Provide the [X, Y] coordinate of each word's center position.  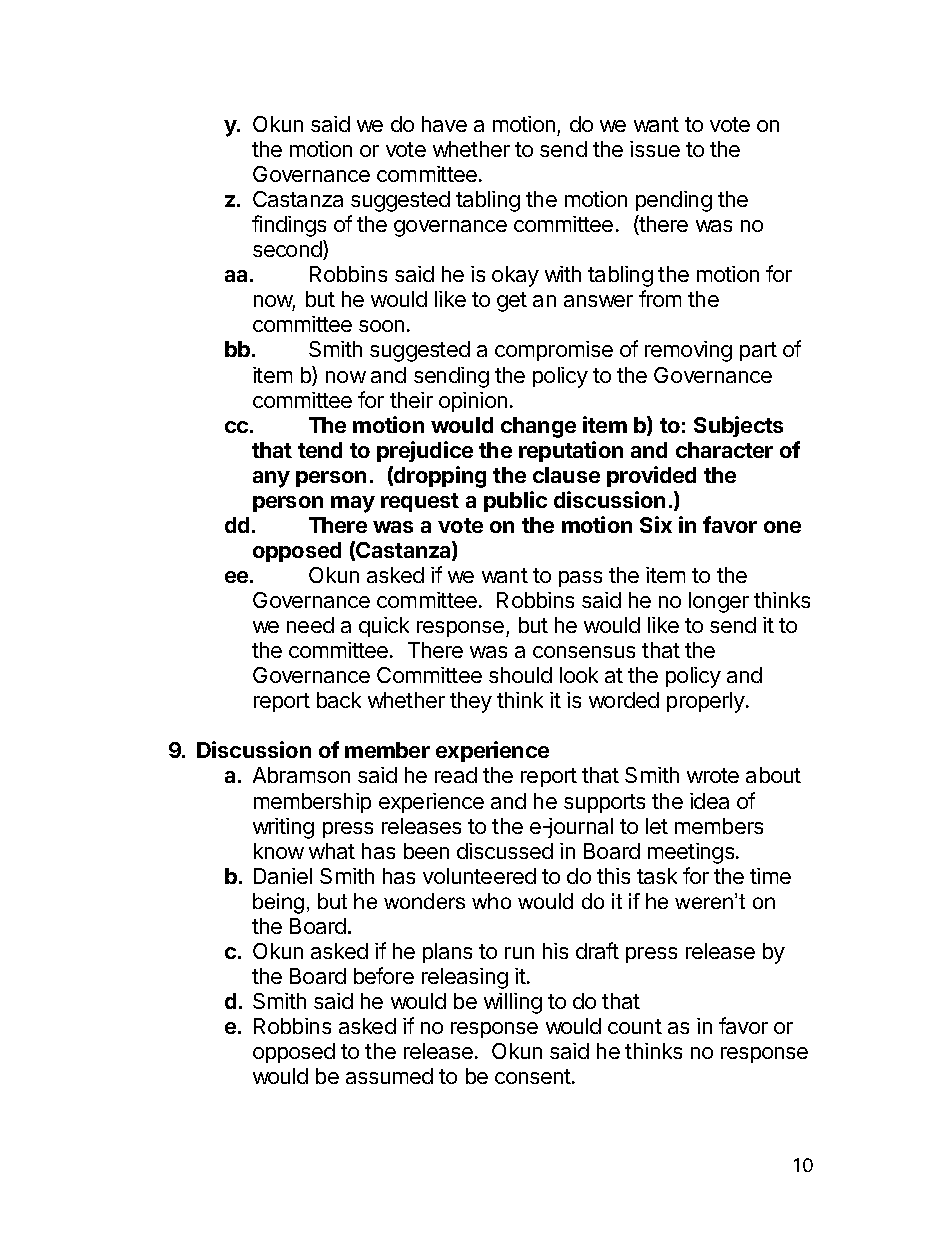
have [444, 124]
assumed [389, 1076]
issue [655, 149]
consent [534, 1076]
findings [289, 226]
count [635, 1026]
